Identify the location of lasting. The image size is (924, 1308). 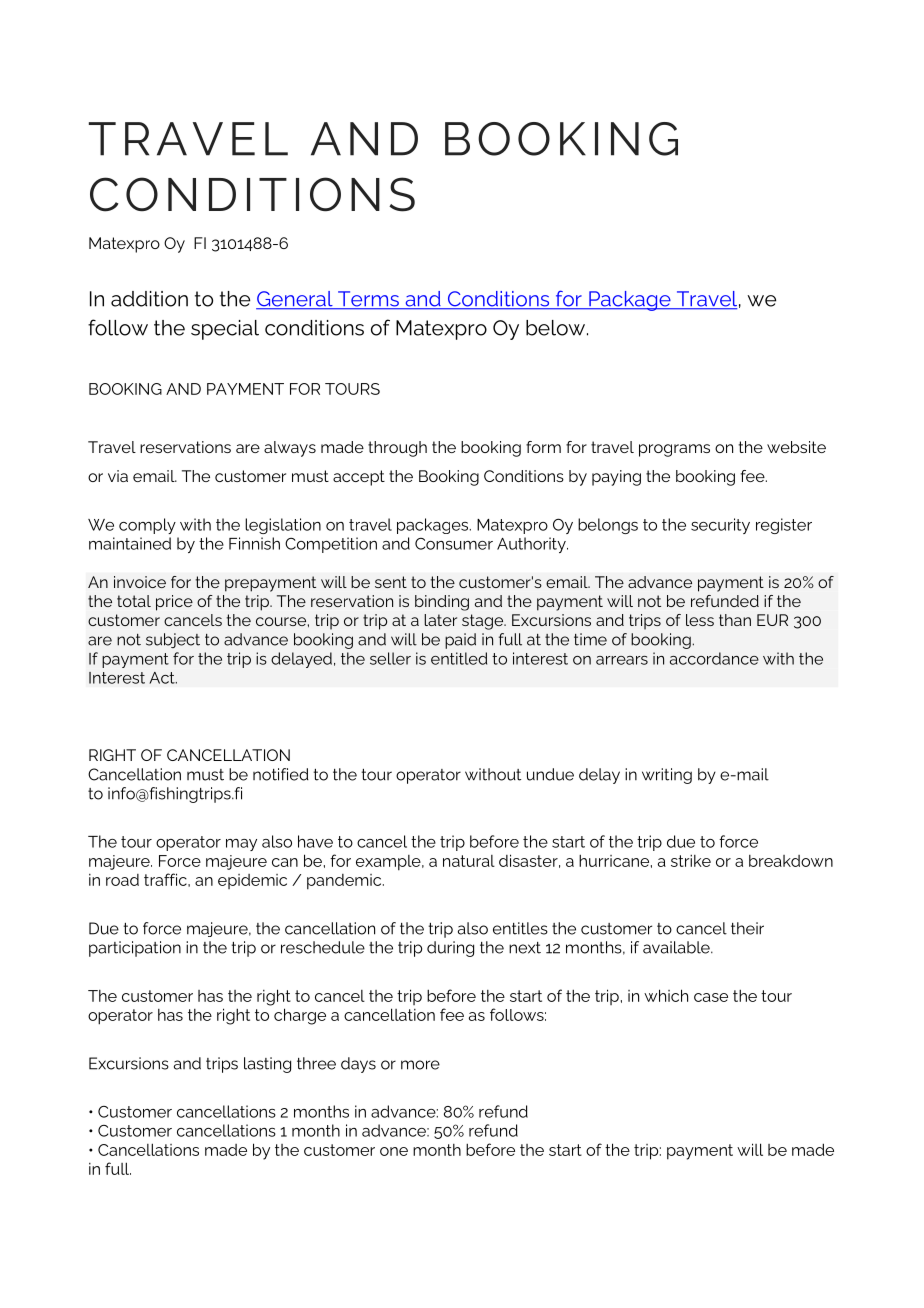
(267, 1065).
